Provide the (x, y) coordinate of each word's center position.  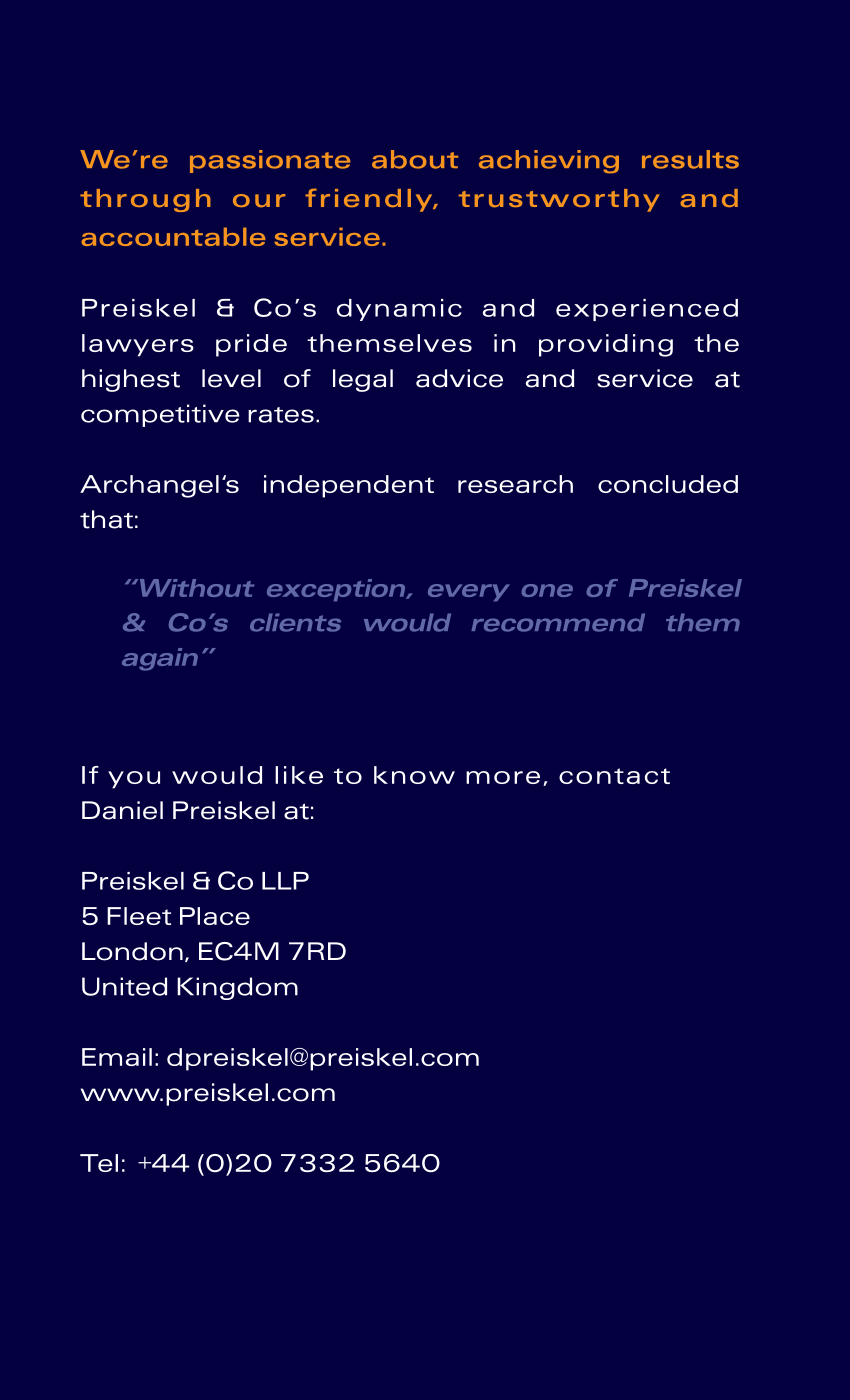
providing (606, 345)
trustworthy (559, 200)
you (134, 780)
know (414, 775)
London (132, 951)
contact (614, 776)
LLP (285, 881)
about (415, 159)
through (145, 200)
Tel (99, 1163)
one (547, 590)
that (106, 519)
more (503, 777)
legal (363, 380)
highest (131, 380)
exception (337, 590)
